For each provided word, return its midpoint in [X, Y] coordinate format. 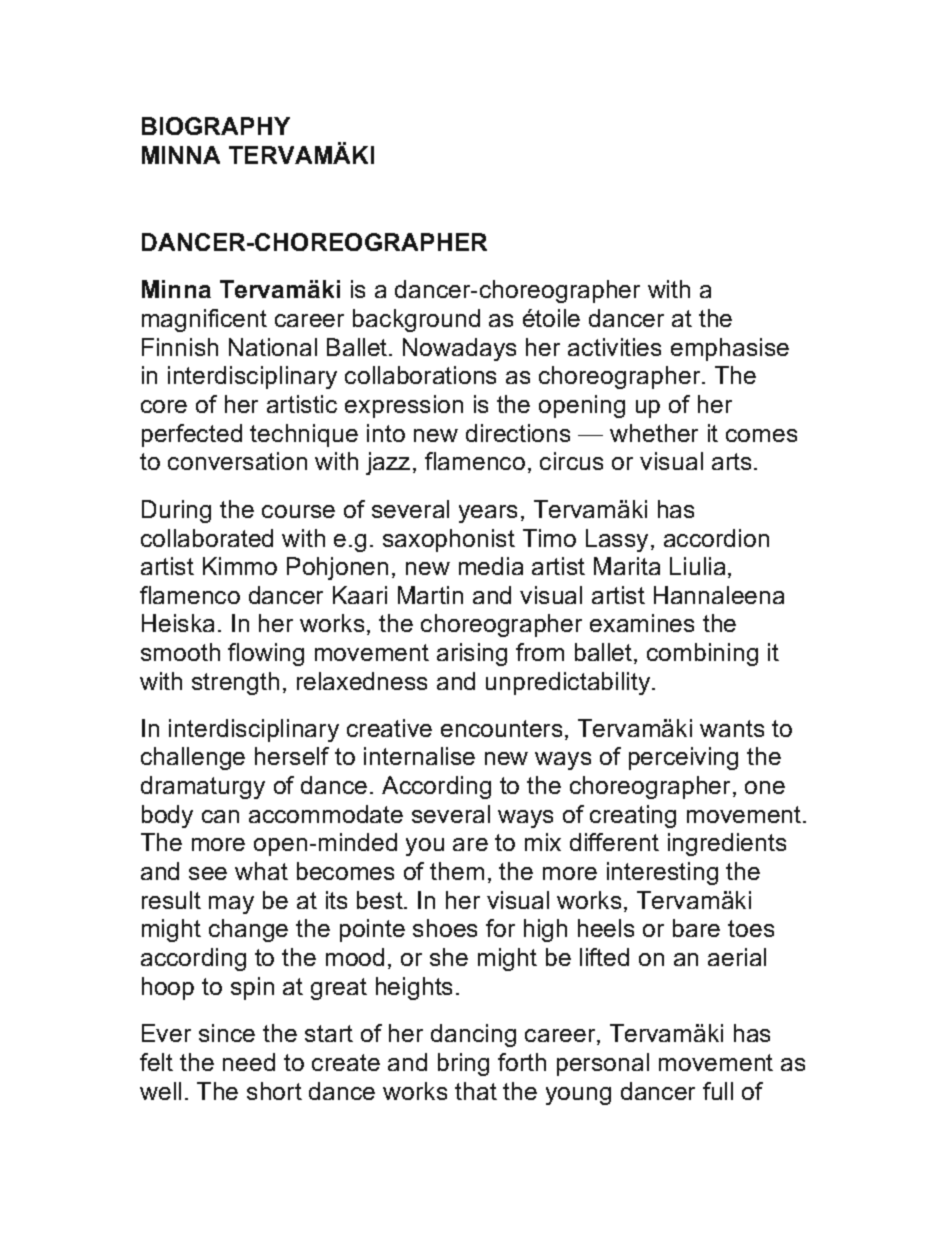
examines [642, 623]
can [220, 816]
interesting [662, 873]
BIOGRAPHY [216, 126]
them [457, 871]
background [416, 320]
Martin [430, 595]
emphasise [730, 349]
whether [654, 433]
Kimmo [240, 566]
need [249, 1062]
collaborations [420, 375]
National [273, 347]
